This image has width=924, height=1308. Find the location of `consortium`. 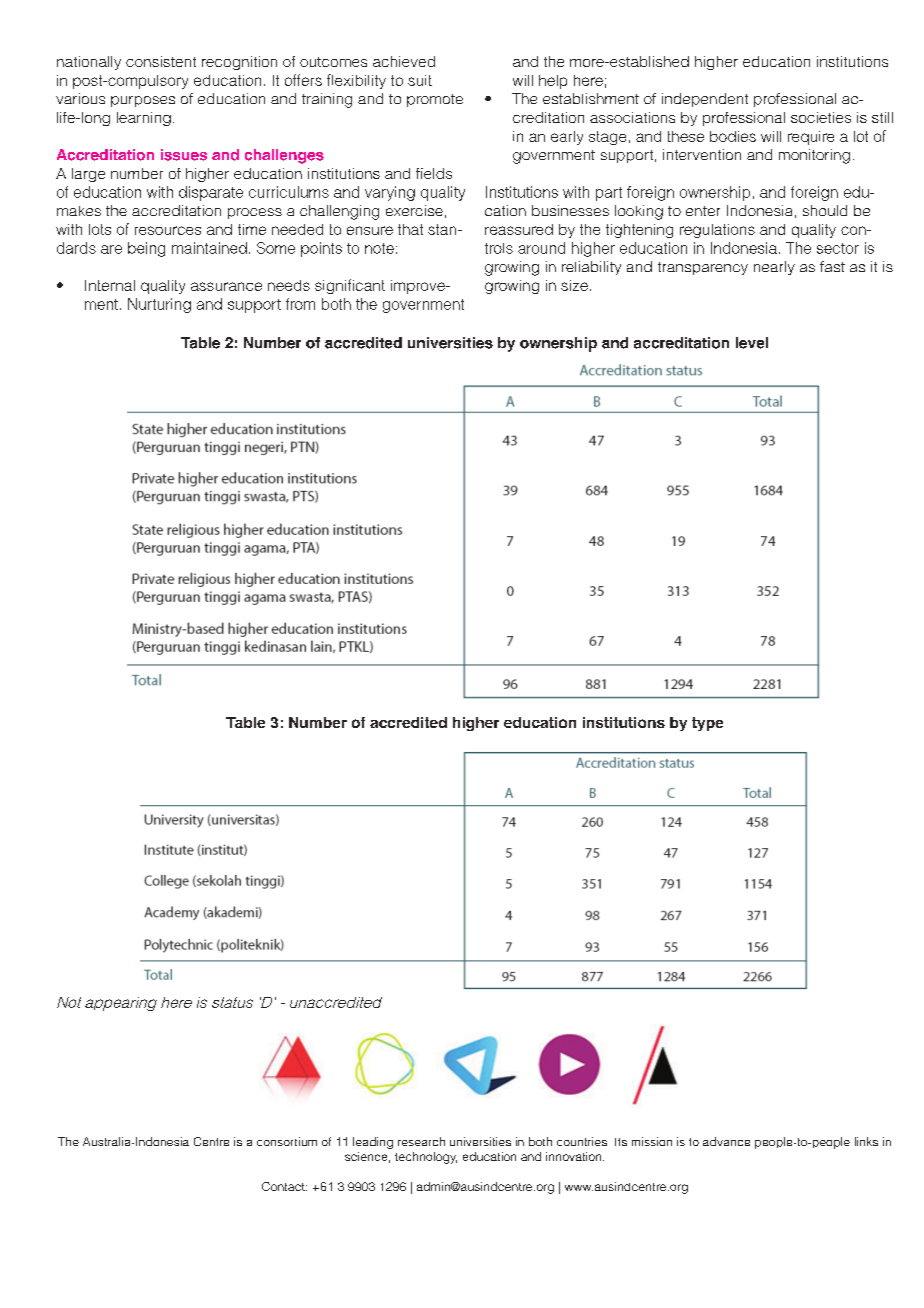

consortium is located at coordinates (287, 1141).
